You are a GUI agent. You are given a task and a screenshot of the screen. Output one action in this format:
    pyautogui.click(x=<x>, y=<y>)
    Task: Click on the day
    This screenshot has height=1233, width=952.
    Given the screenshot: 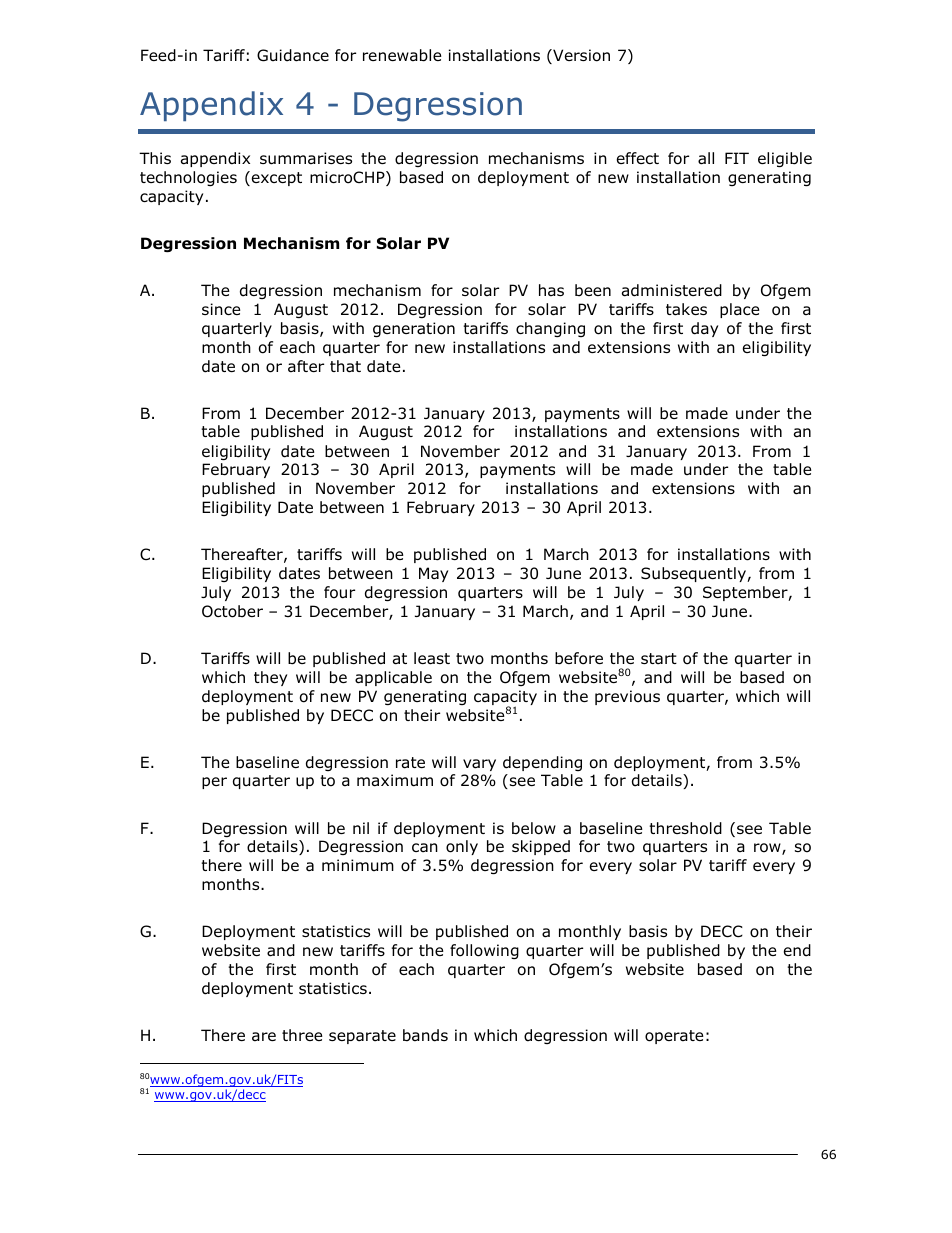 What is the action you would take?
    pyautogui.click(x=704, y=329)
